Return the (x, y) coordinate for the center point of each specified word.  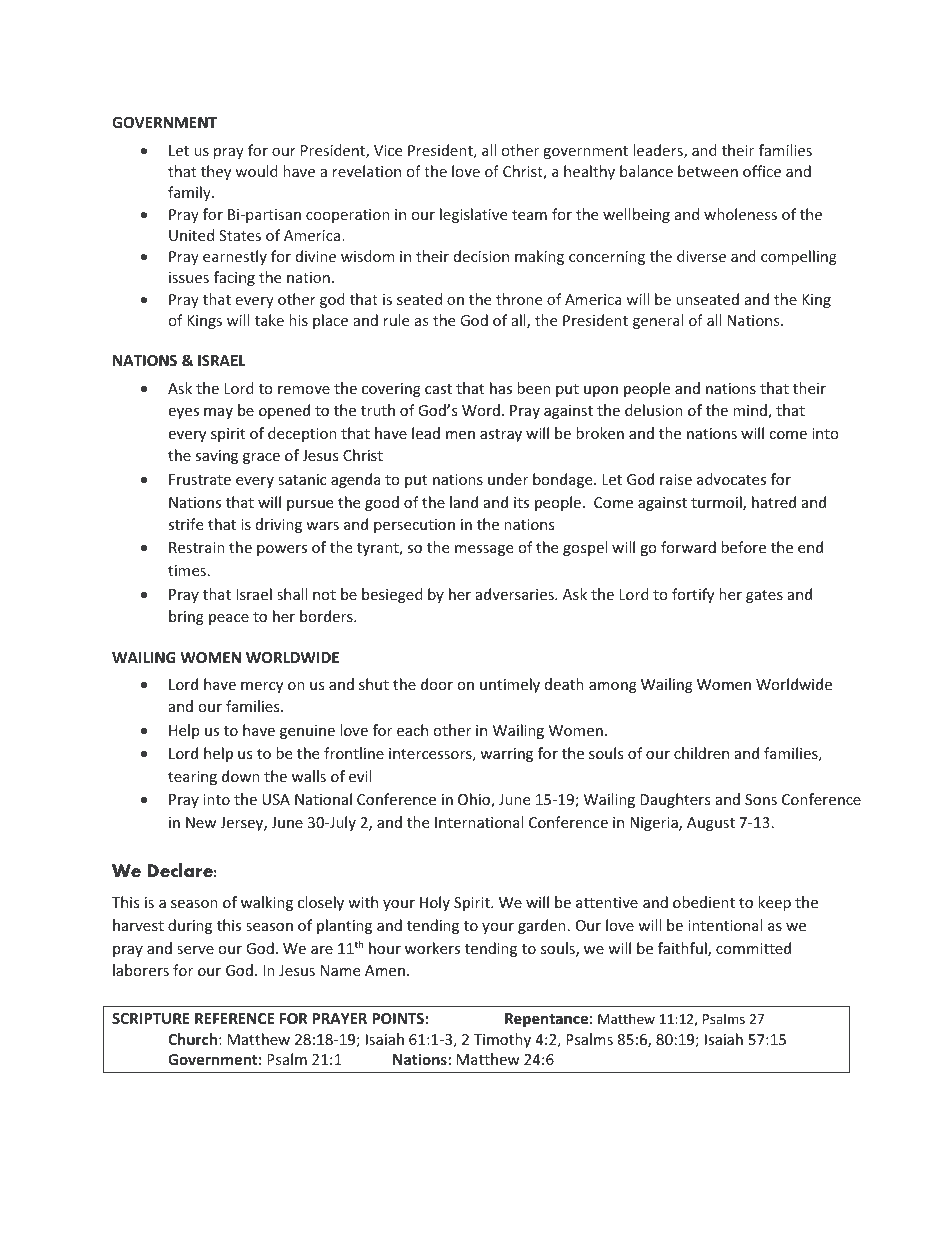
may (218, 413)
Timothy (502, 1040)
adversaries (516, 594)
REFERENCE (234, 1018)
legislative (473, 215)
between (708, 171)
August (711, 824)
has (501, 388)
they (216, 172)
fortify (693, 595)
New (201, 822)
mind (751, 411)
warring (506, 755)
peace (229, 619)
